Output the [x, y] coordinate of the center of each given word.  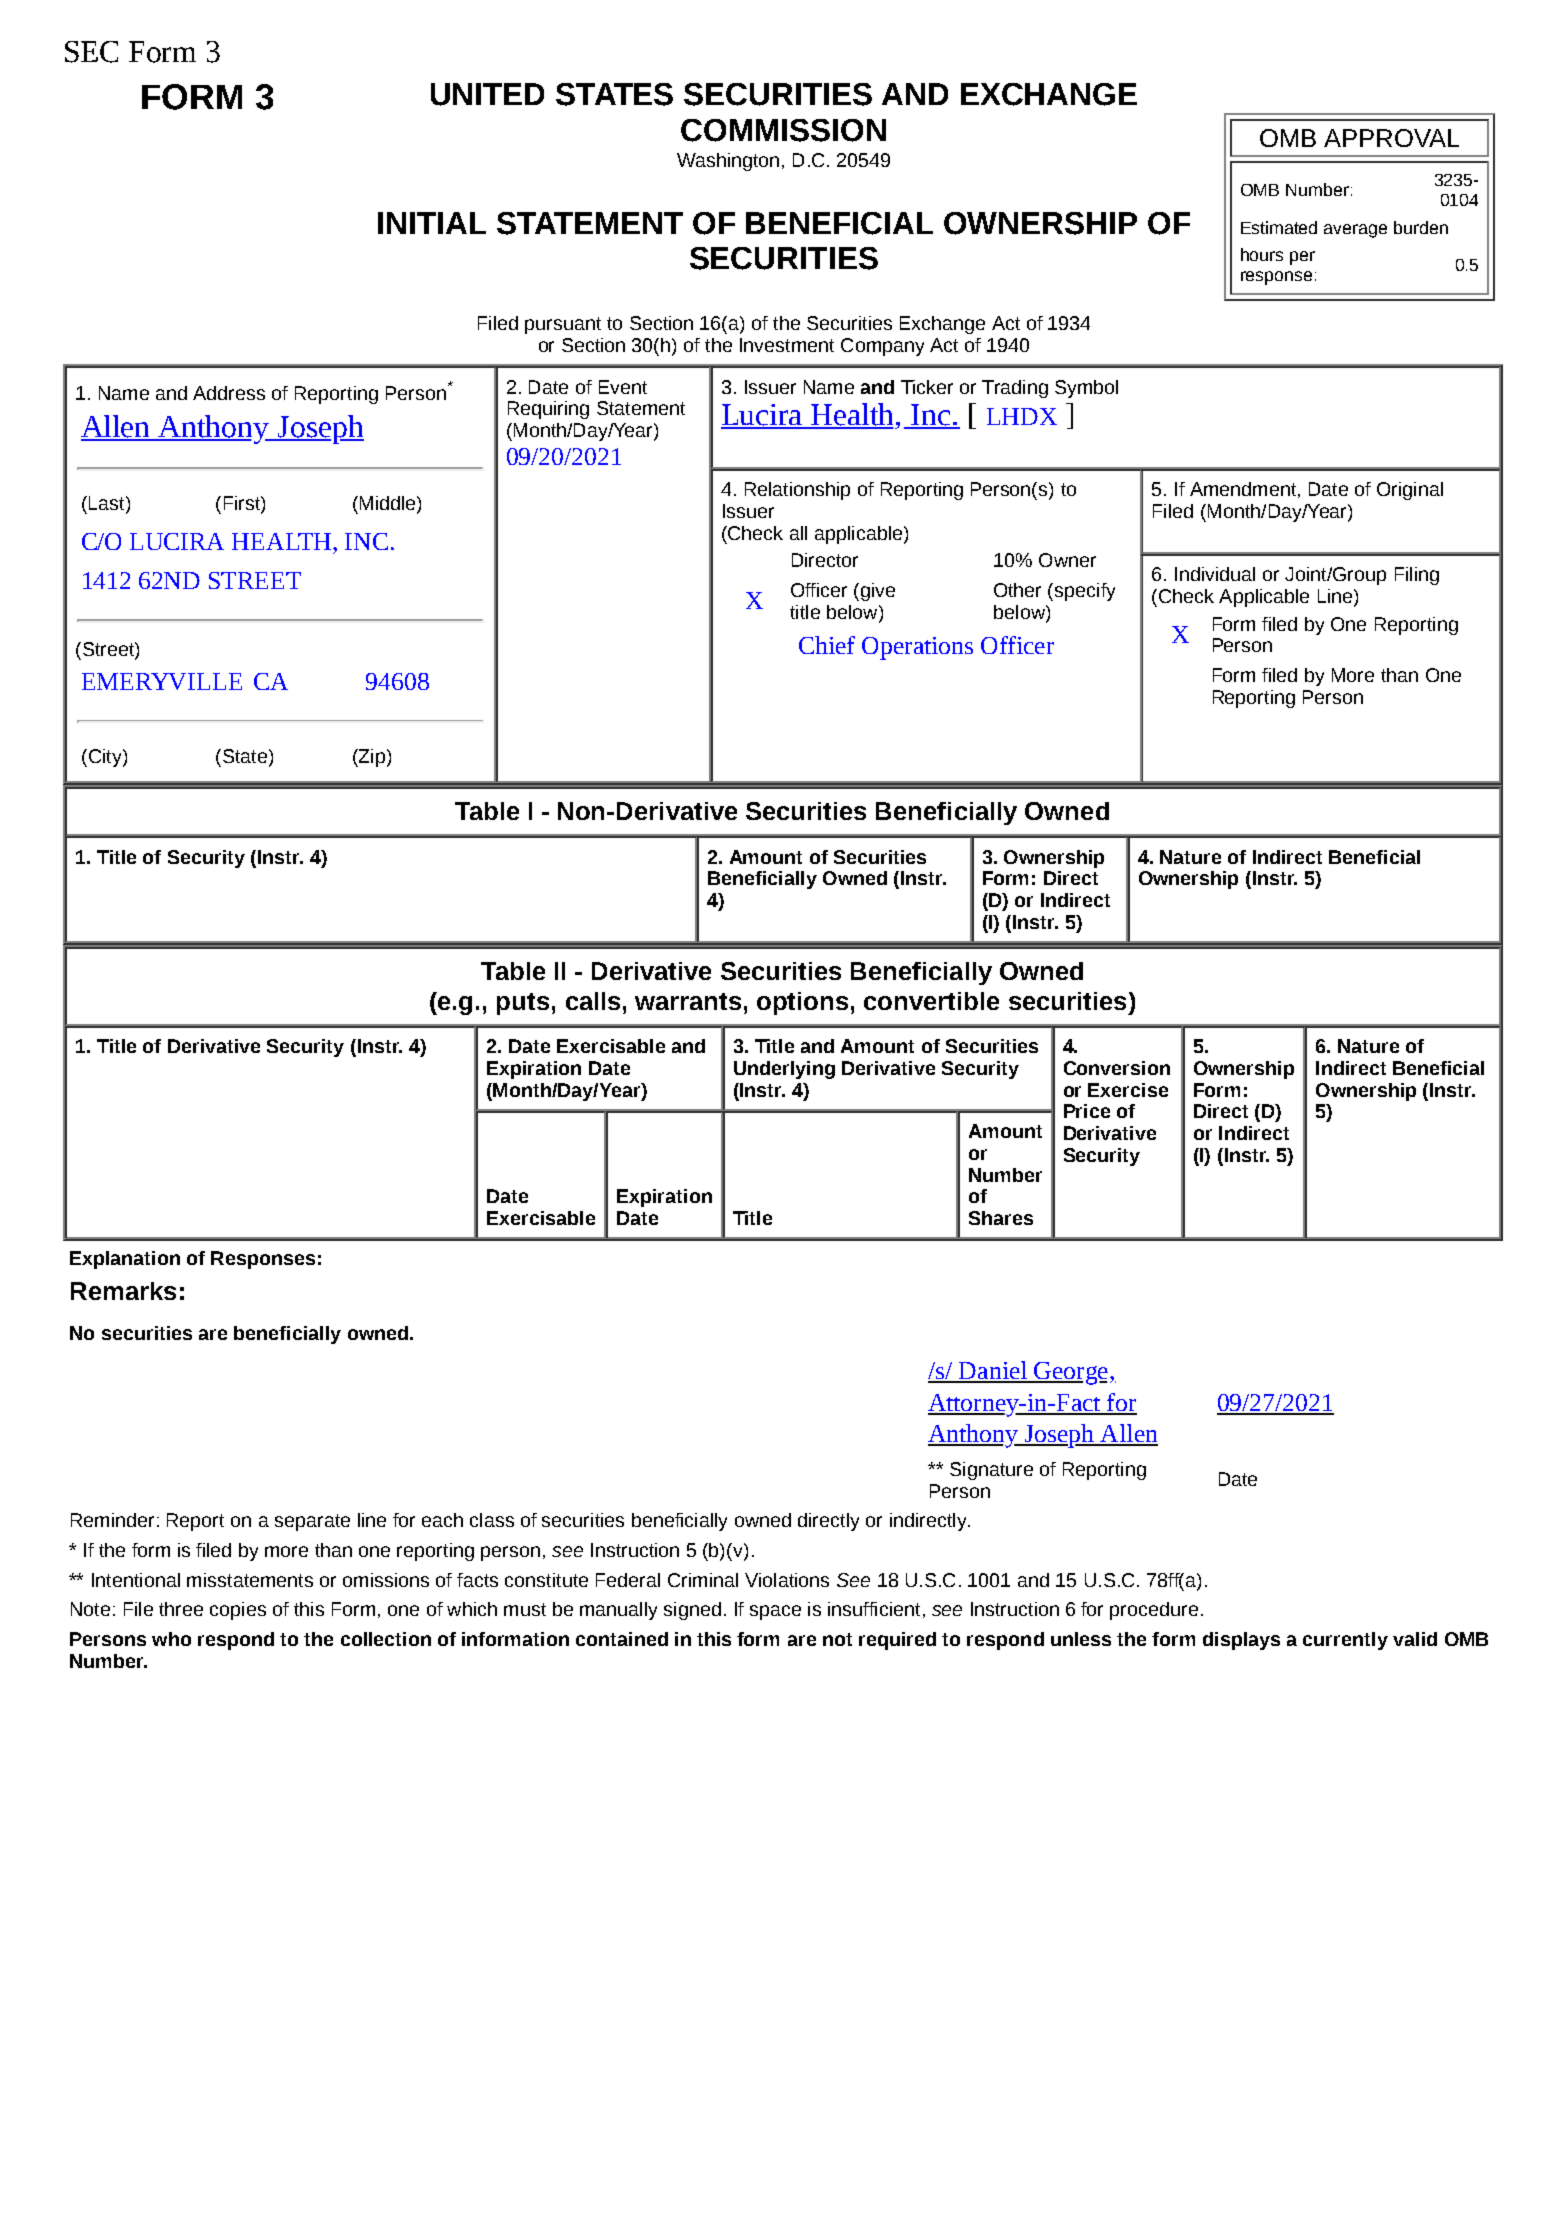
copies [238, 1611]
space [775, 1612]
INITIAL [432, 223]
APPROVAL [1391, 138]
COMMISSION [783, 130]
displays [1241, 1641]
